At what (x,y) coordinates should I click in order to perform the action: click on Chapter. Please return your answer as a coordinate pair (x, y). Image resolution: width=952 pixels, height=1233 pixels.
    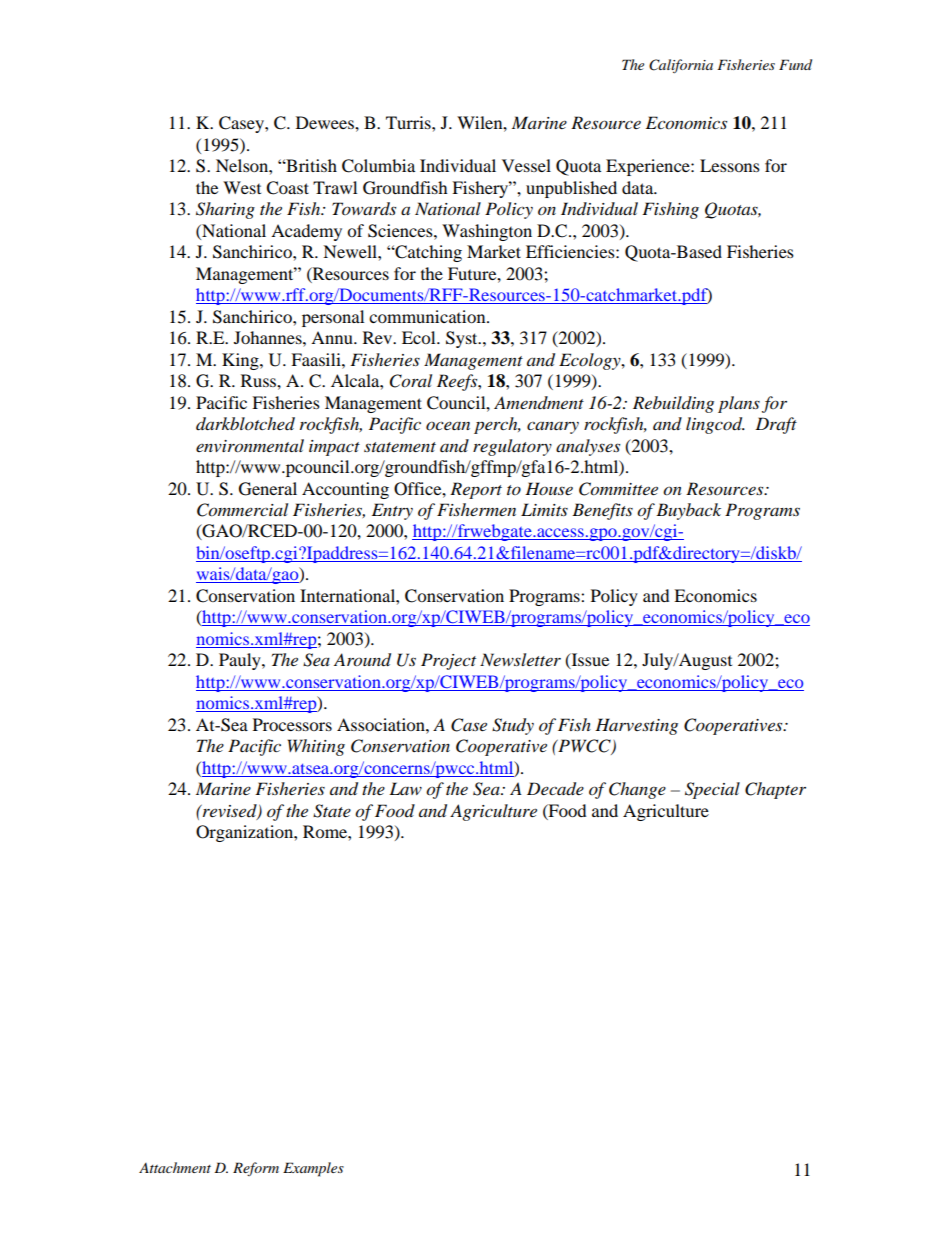
    Looking at the image, I should click on (775, 790).
